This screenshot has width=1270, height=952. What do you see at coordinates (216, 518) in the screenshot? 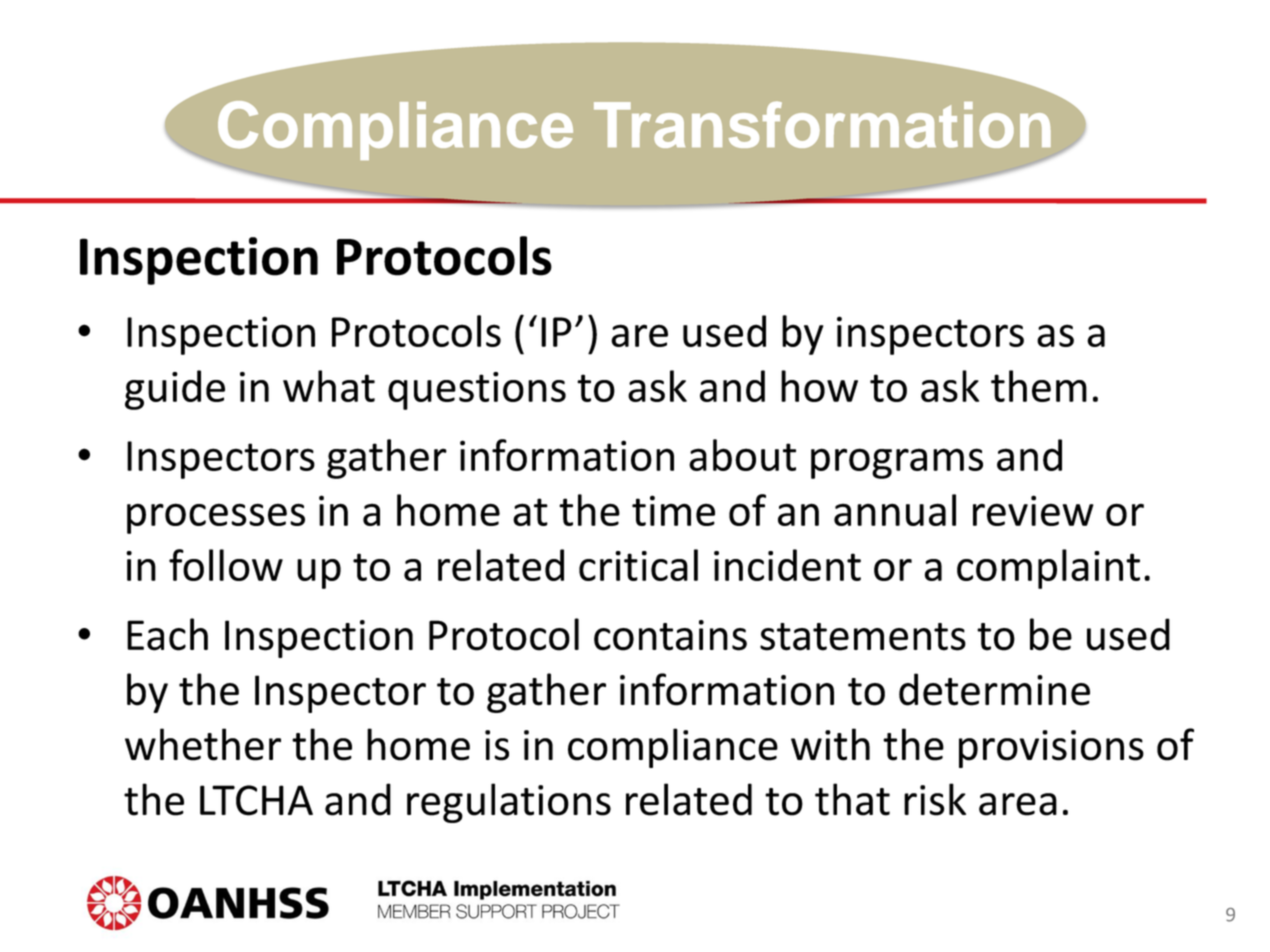
I see `processes` at bounding box center [216, 518].
